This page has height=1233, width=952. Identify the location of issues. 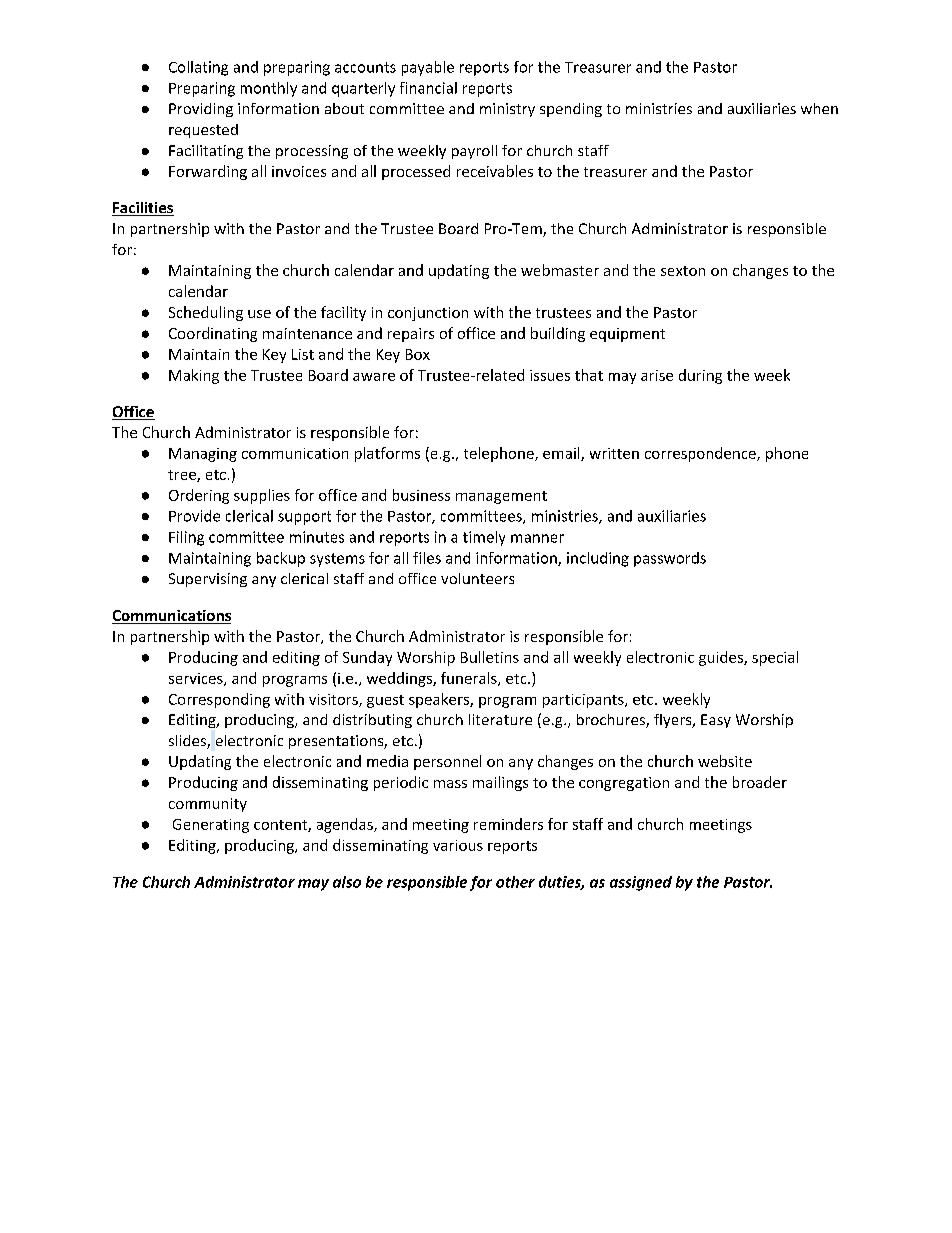
(550, 375).
